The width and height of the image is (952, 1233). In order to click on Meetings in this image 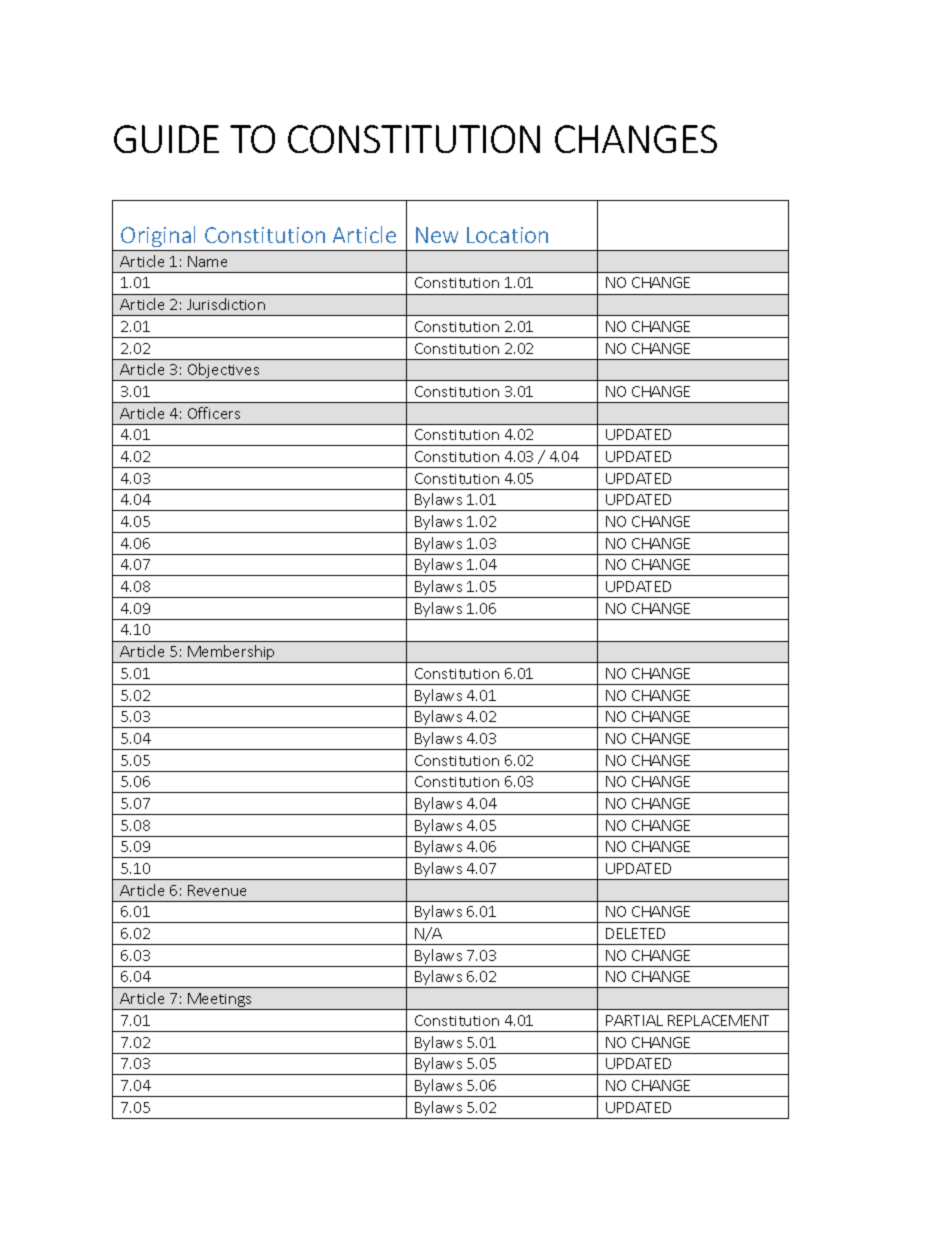, I will do `click(220, 1001)`.
